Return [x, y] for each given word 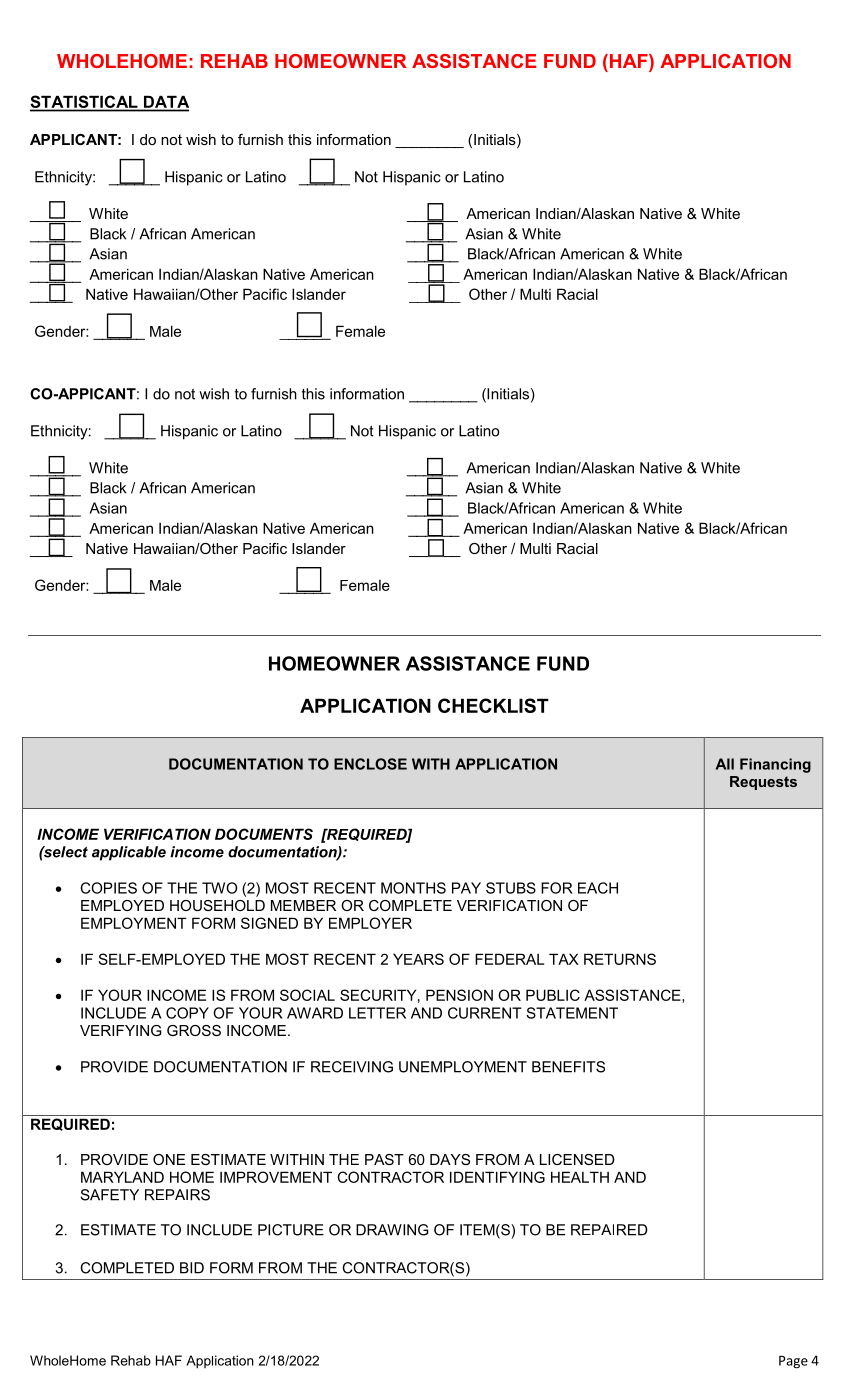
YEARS [418, 959]
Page [793, 1362]
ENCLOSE [370, 764]
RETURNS [620, 959]
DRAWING [392, 1230]
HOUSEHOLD [217, 905]
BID [192, 1268]
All [725, 764]
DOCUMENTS [264, 834]
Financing [775, 765]
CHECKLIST [493, 705]
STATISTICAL [85, 103]
